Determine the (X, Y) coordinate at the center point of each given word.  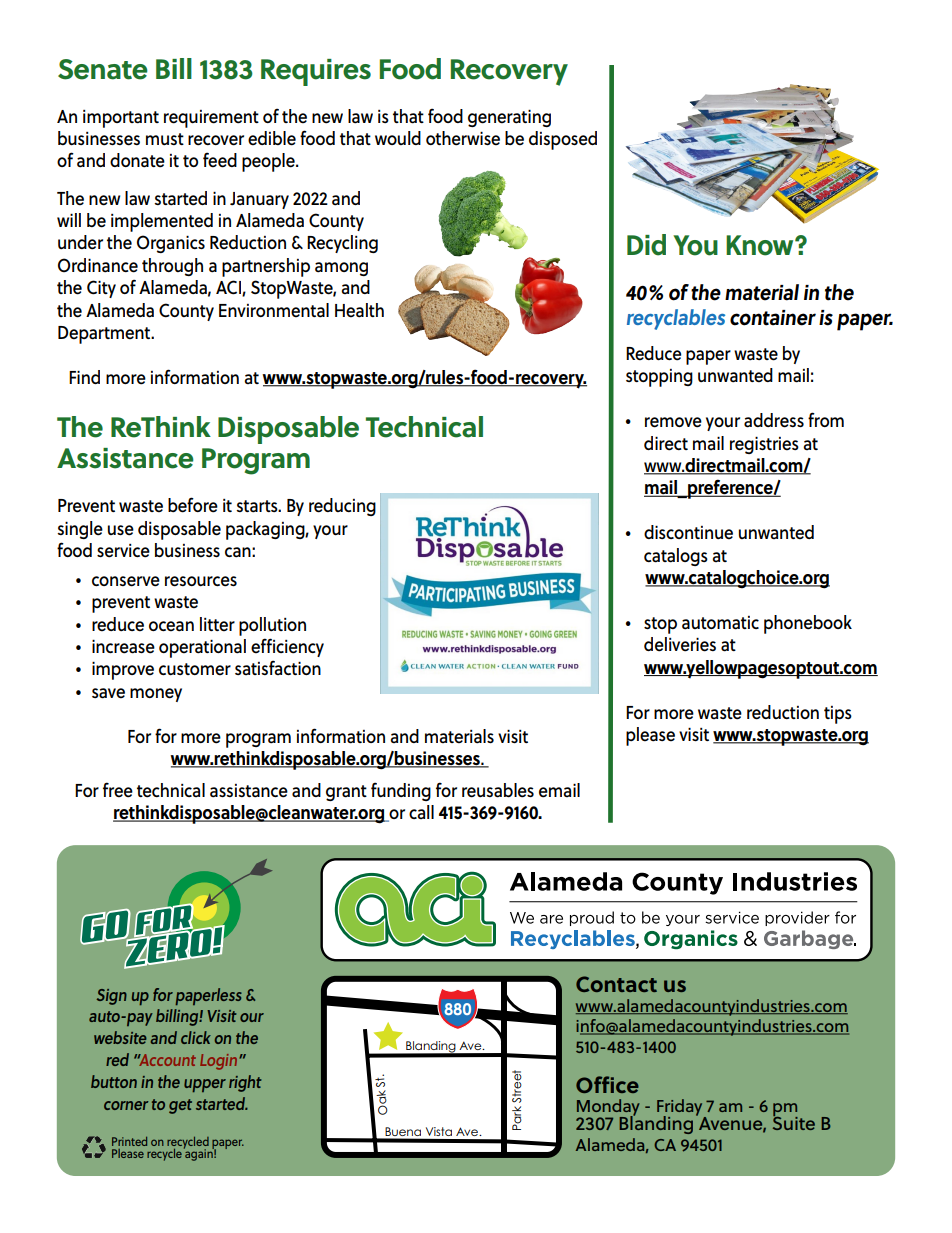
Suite (794, 1122)
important (121, 119)
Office (607, 1084)
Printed (129, 1141)
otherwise (463, 138)
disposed (563, 140)
